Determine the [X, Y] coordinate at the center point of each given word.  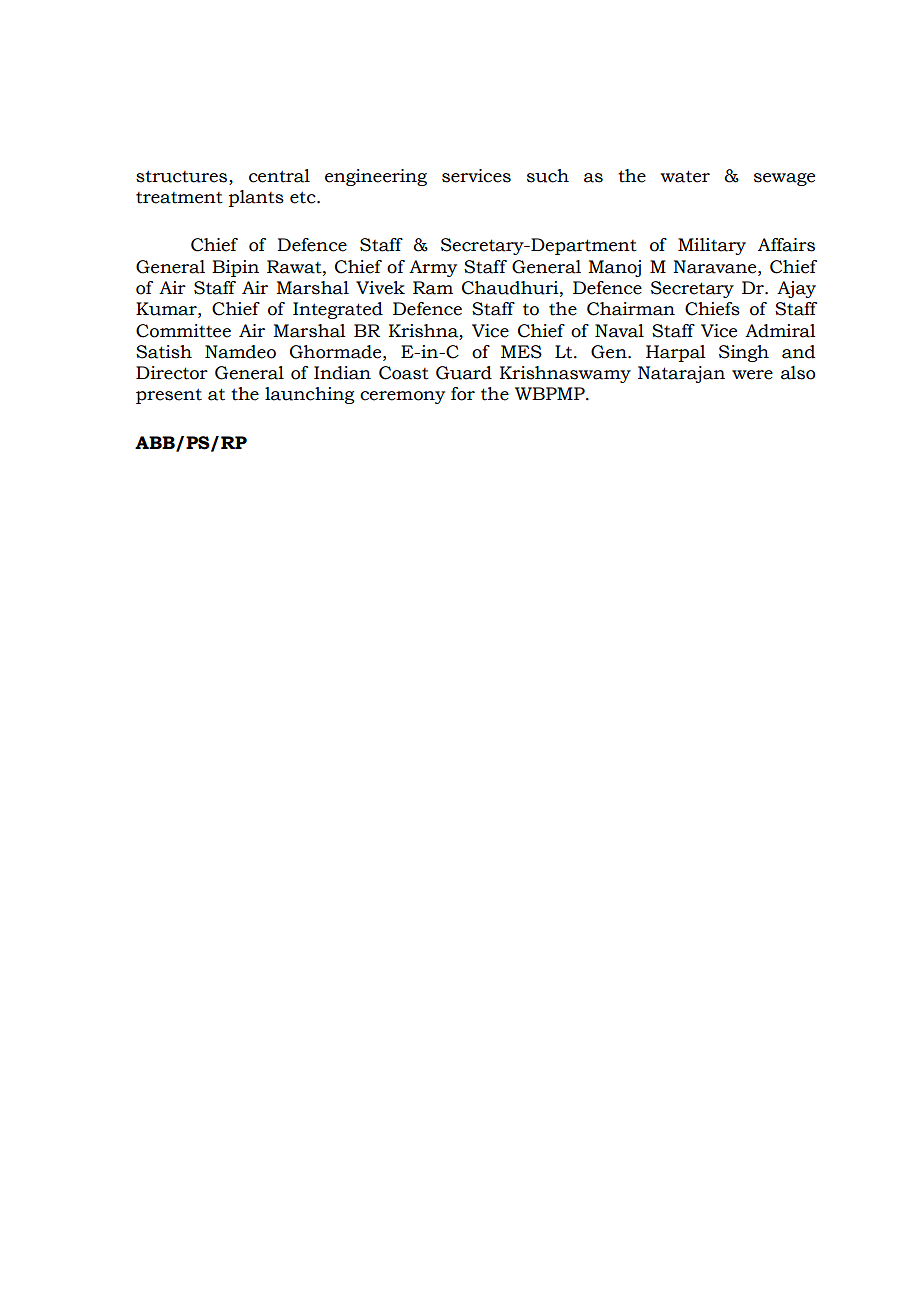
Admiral [780, 331]
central [279, 176]
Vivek [380, 288]
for [463, 394]
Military [712, 246]
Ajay [796, 289]
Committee [183, 331]
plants [256, 198]
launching [310, 395]
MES [521, 352]
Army [433, 268]
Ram [433, 288]
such [548, 176]
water [685, 176]
